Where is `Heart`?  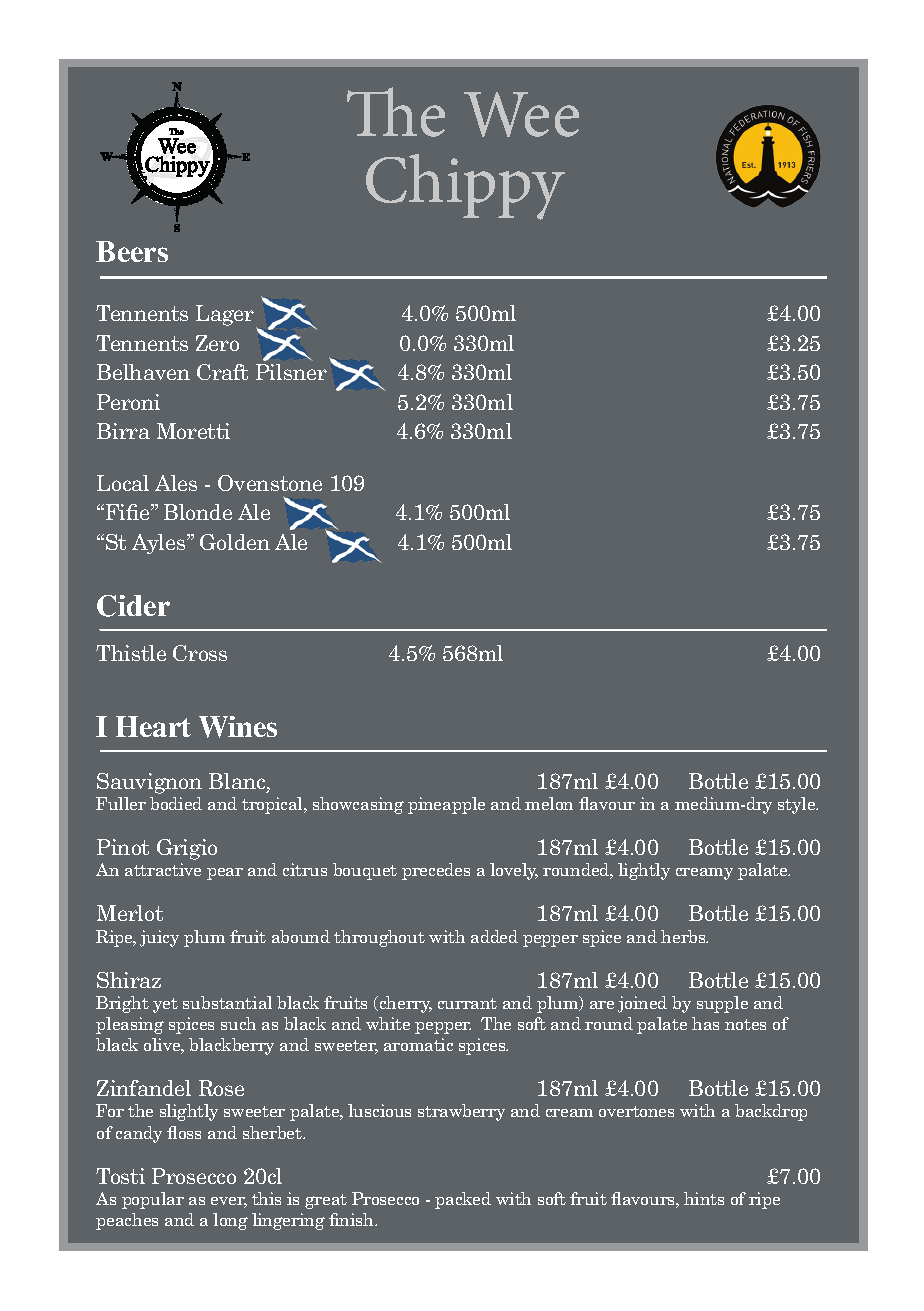 Heart is located at coordinates (153, 726).
